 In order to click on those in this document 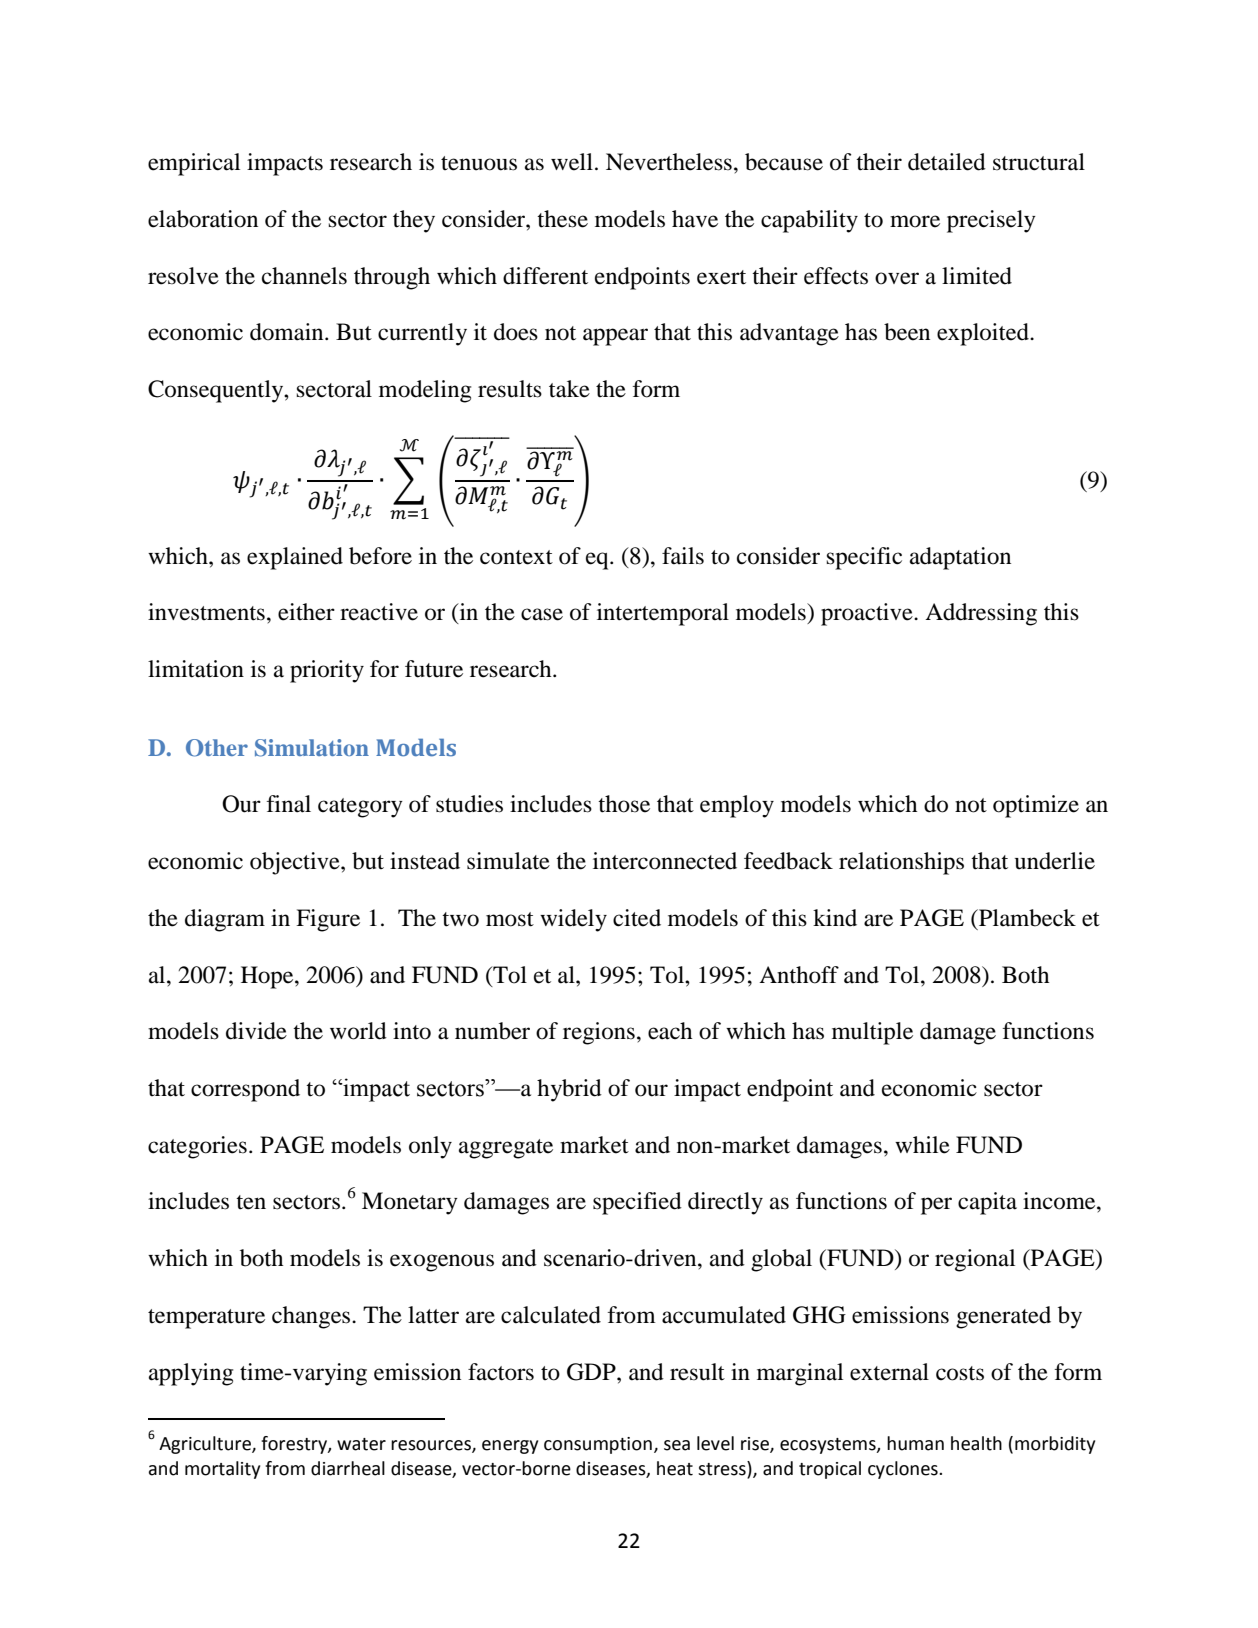, I will do `click(624, 804)`.
